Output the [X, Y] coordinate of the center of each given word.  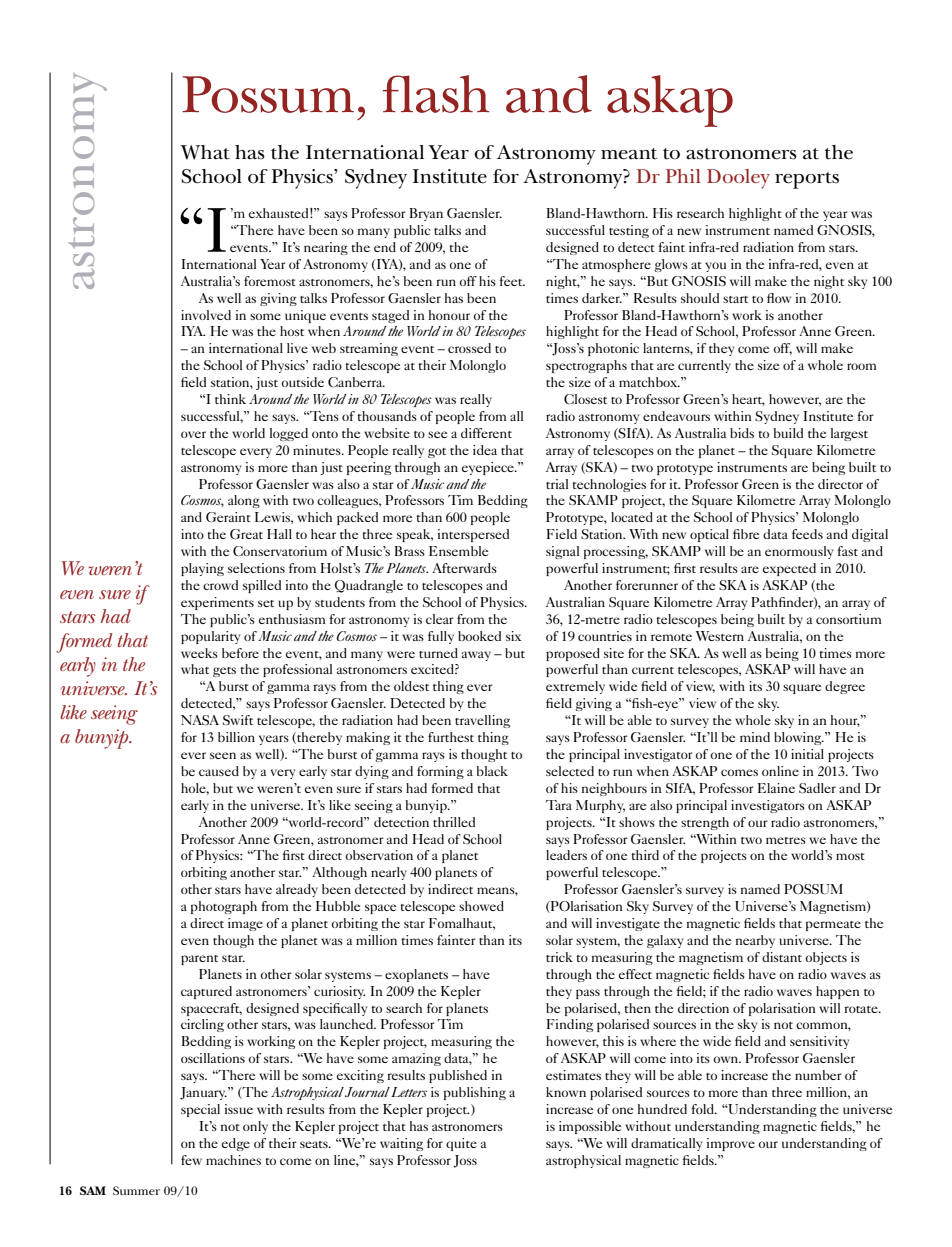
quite [461, 1144]
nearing [326, 248]
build [788, 433]
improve [731, 1144]
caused [219, 771]
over [193, 434]
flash [436, 94]
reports [807, 180]
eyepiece [489, 468]
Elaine [776, 788]
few [191, 1160]
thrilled [454, 822]
